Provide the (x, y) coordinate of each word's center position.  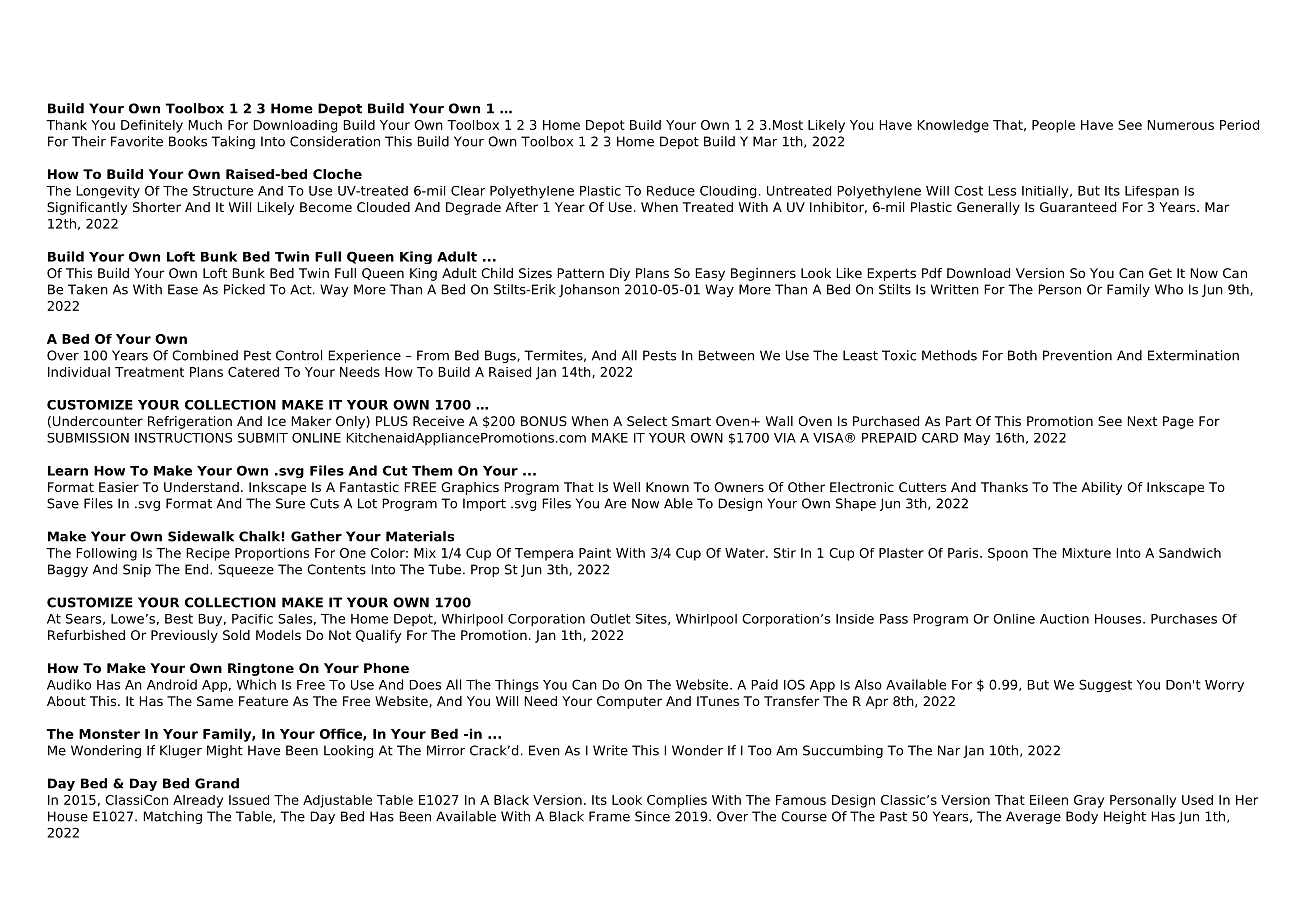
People (1053, 126)
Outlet (610, 619)
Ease (183, 289)
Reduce (671, 191)
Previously (184, 636)
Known (667, 487)
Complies (677, 801)
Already (198, 801)
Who (1169, 289)
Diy (620, 274)
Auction (1064, 619)
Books (188, 141)
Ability (1101, 488)
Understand (201, 487)
